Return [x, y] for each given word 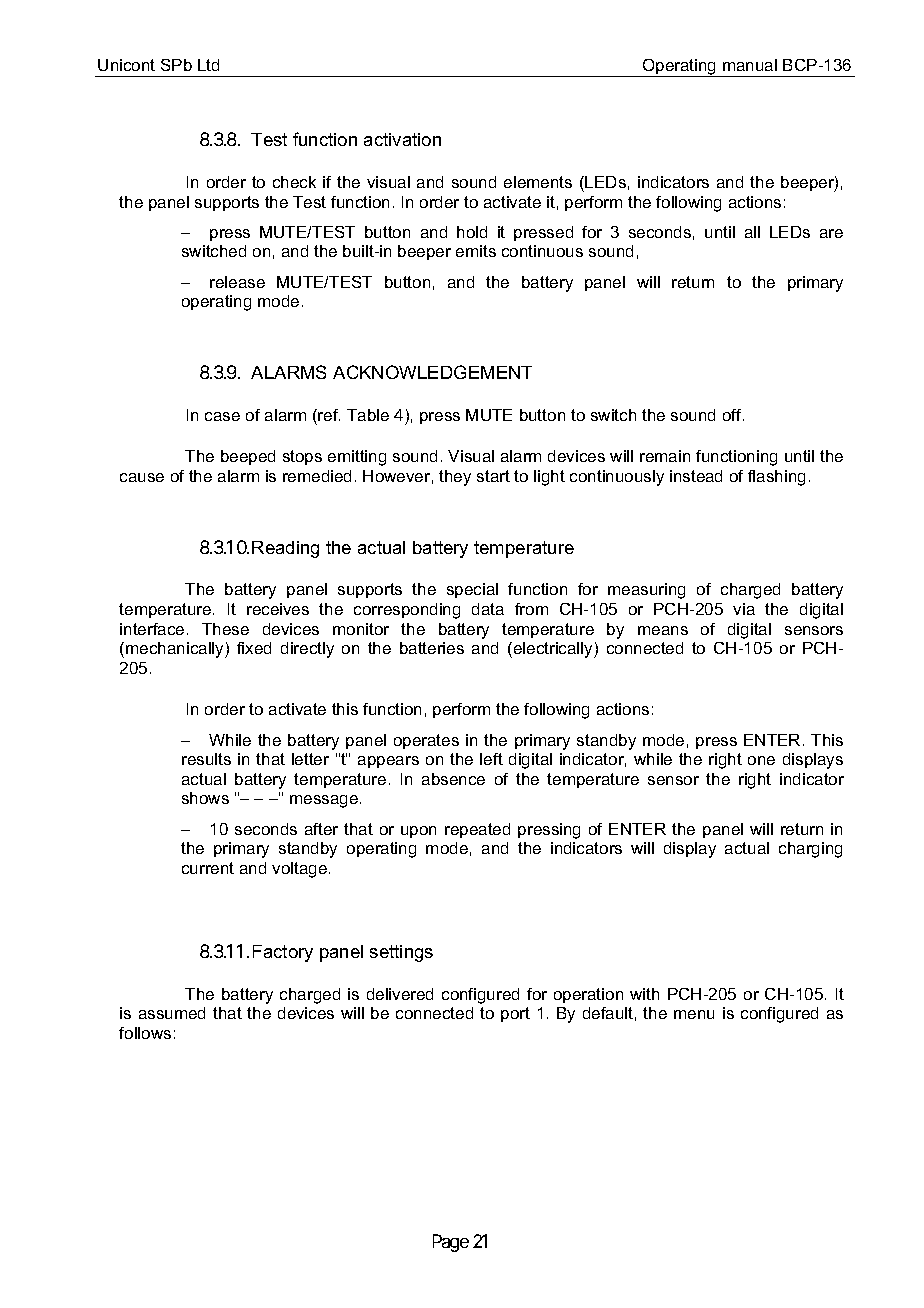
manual [750, 65]
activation [402, 139]
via [744, 609]
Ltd [208, 65]
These [225, 629]
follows [145, 1033]
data [488, 609]
